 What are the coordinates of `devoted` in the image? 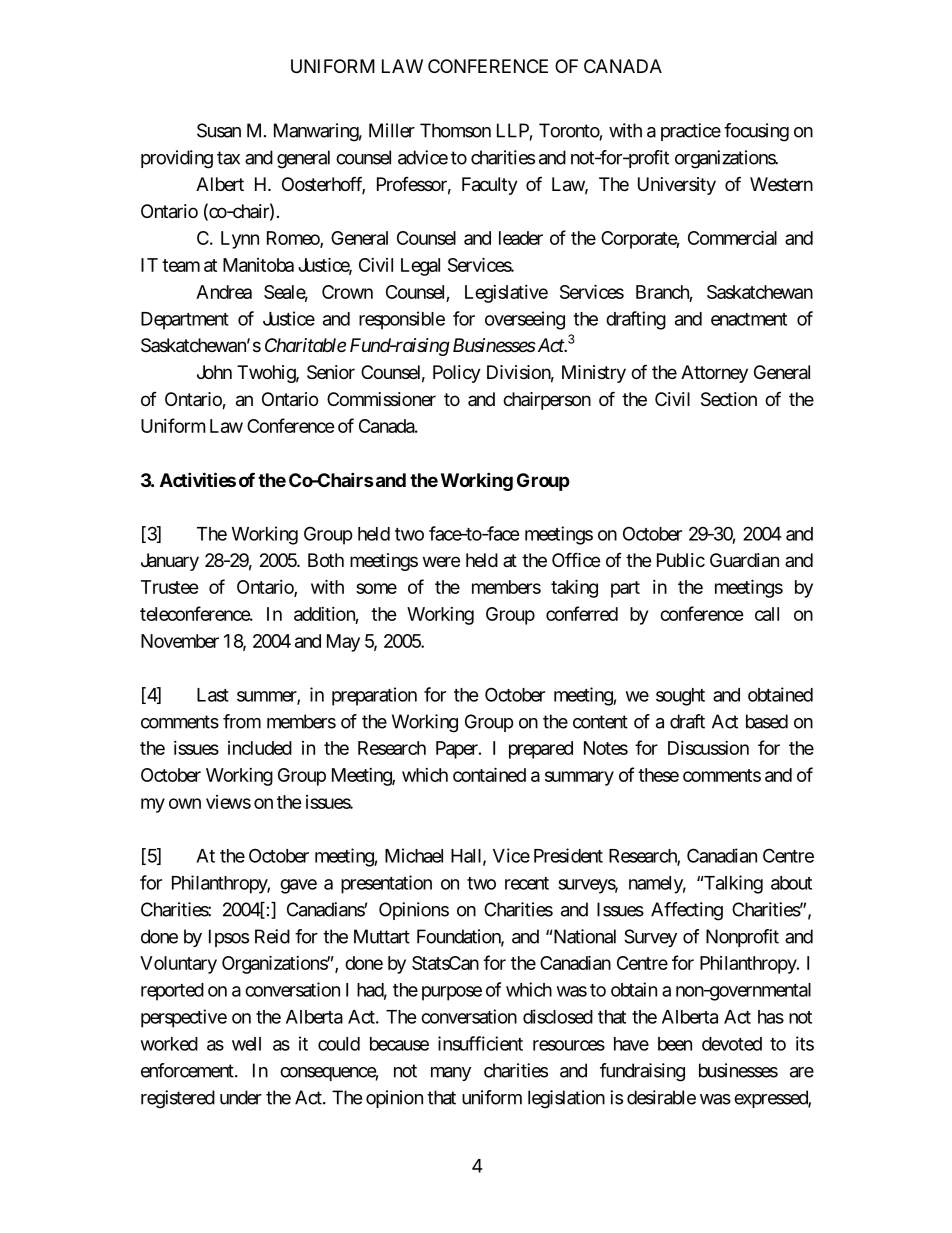 It's located at (732, 1044).
